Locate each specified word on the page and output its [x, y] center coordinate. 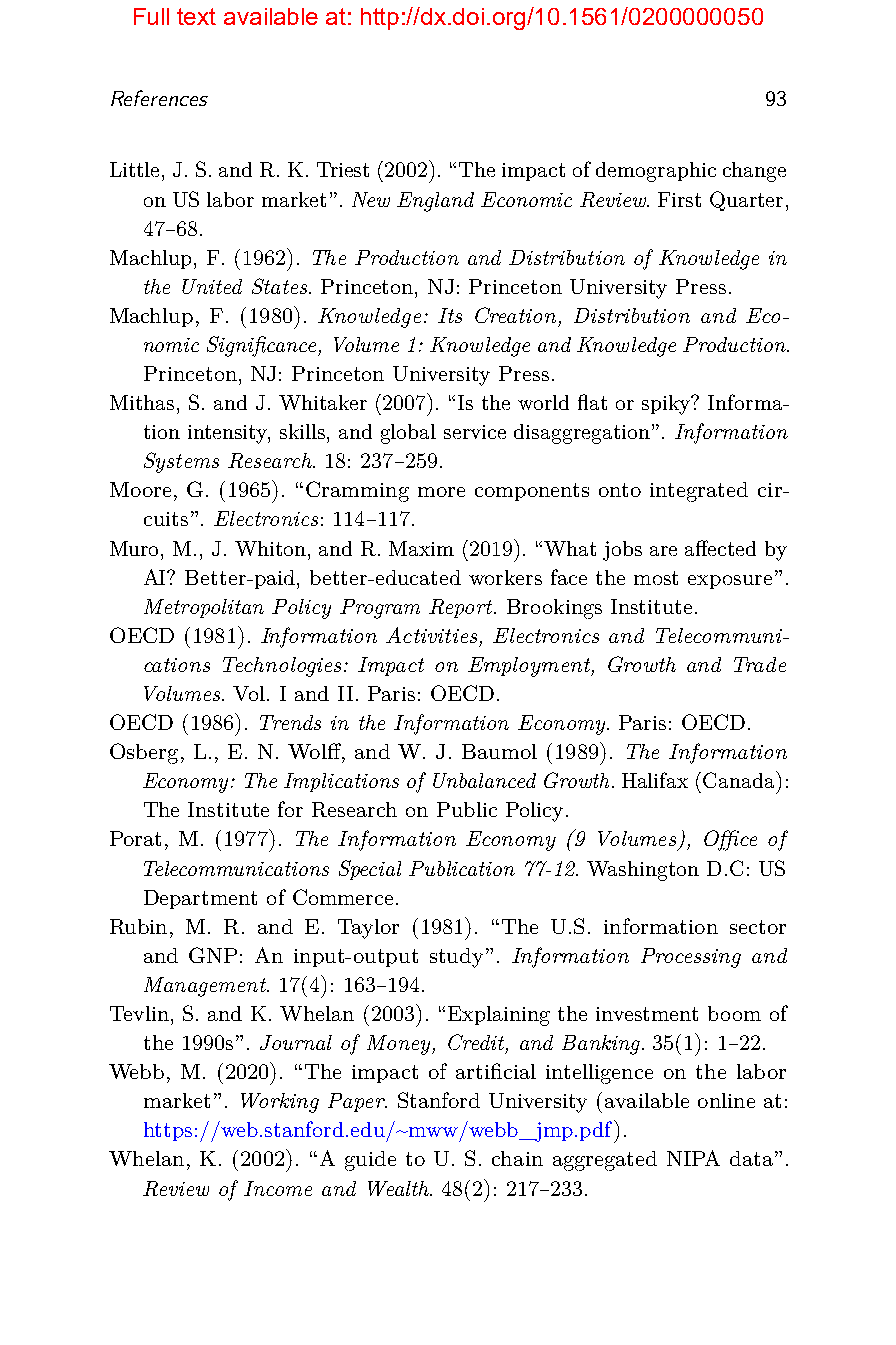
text [196, 16]
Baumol [499, 751]
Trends [290, 722]
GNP [213, 955]
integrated [699, 492]
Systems [181, 462]
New [371, 199]
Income [278, 1188]
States [281, 286]
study [456, 958]
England [435, 202]
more [441, 492]
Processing [691, 958]
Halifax [655, 780]
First [679, 199]
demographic [656, 172]
